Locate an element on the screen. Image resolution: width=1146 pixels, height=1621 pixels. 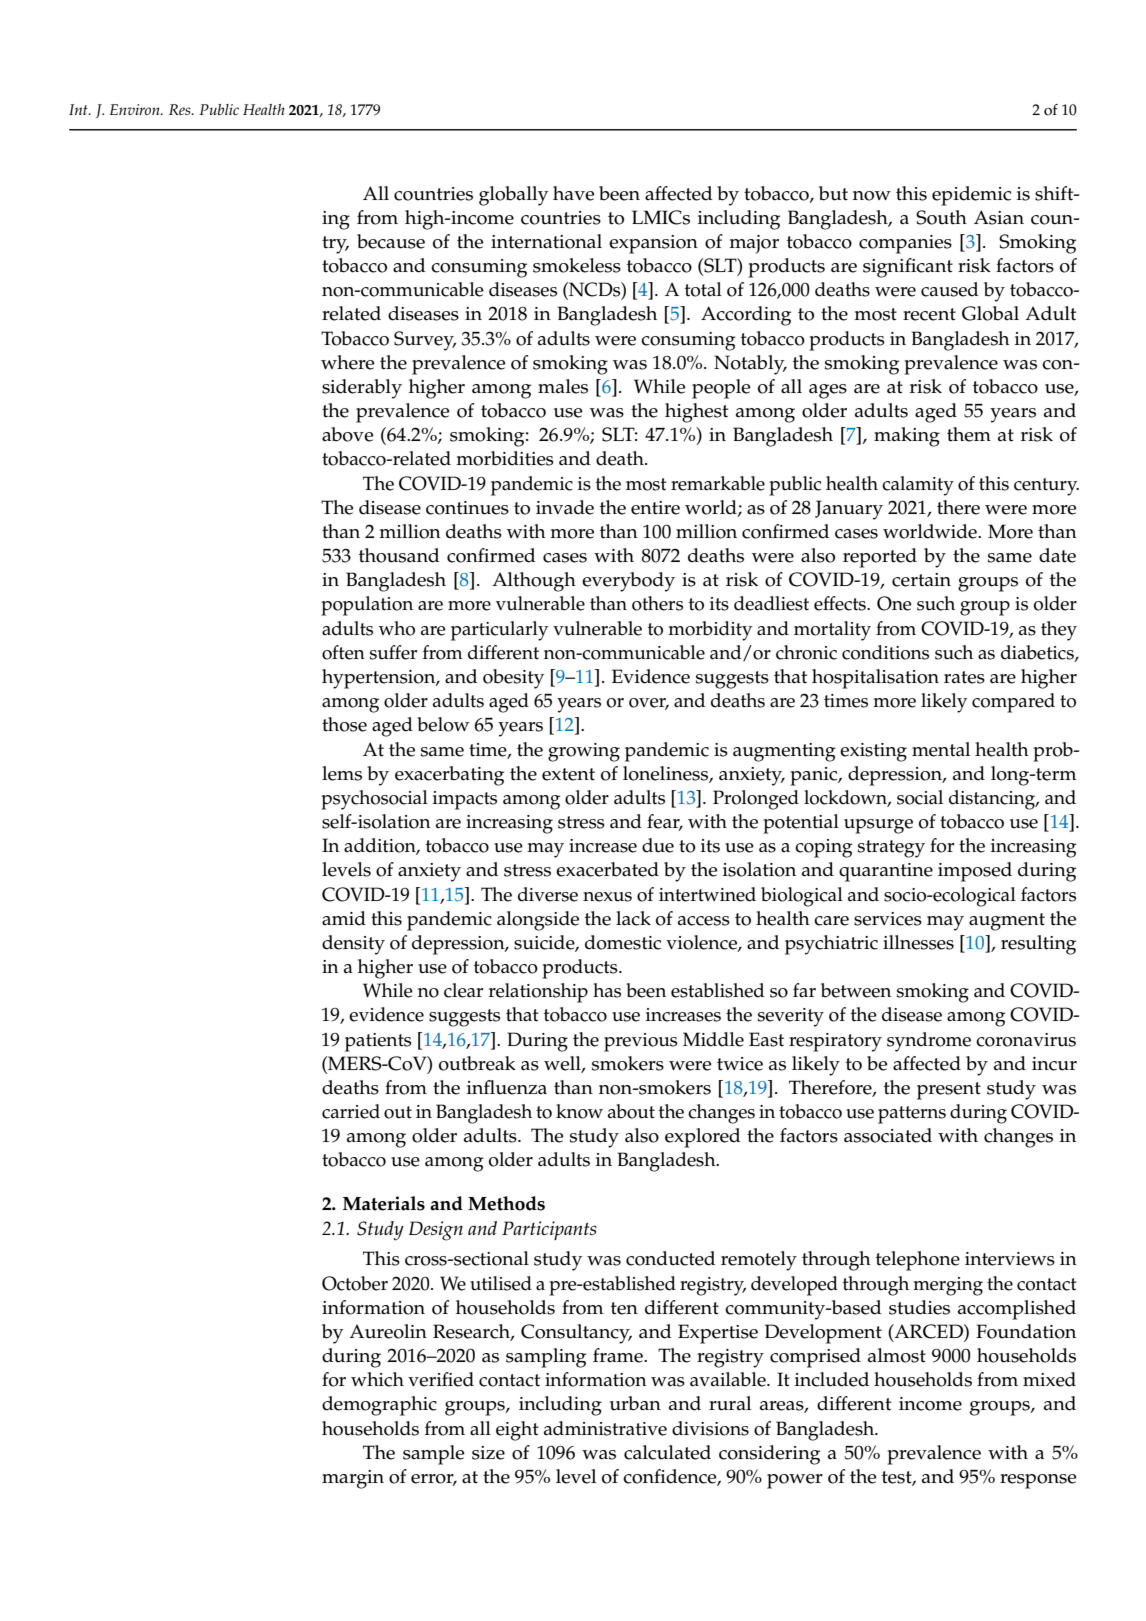
density is located at coordinates (353, 945).
